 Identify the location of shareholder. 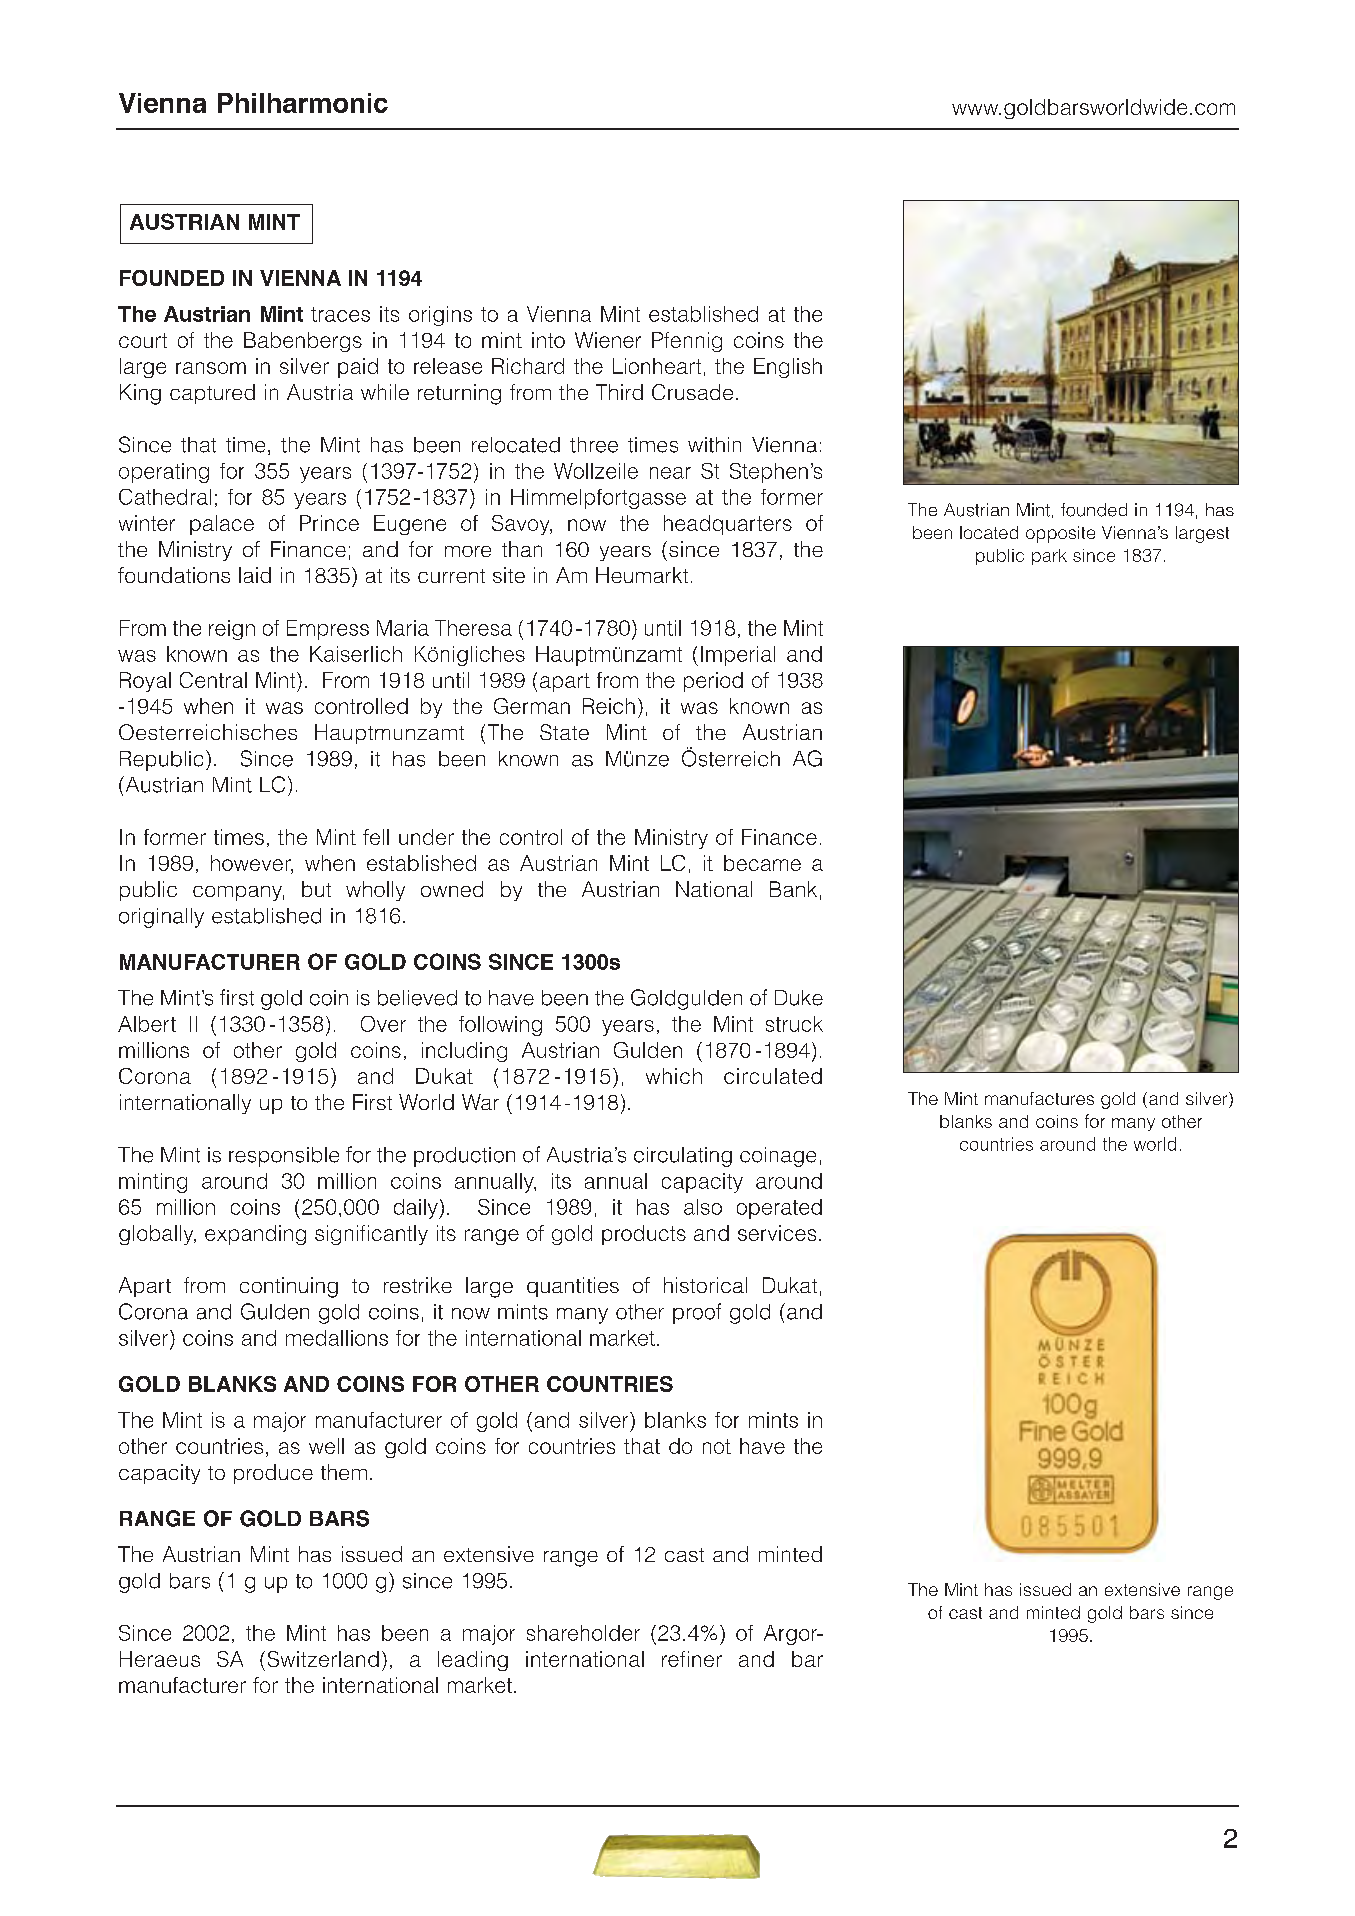
(583, 1633).
